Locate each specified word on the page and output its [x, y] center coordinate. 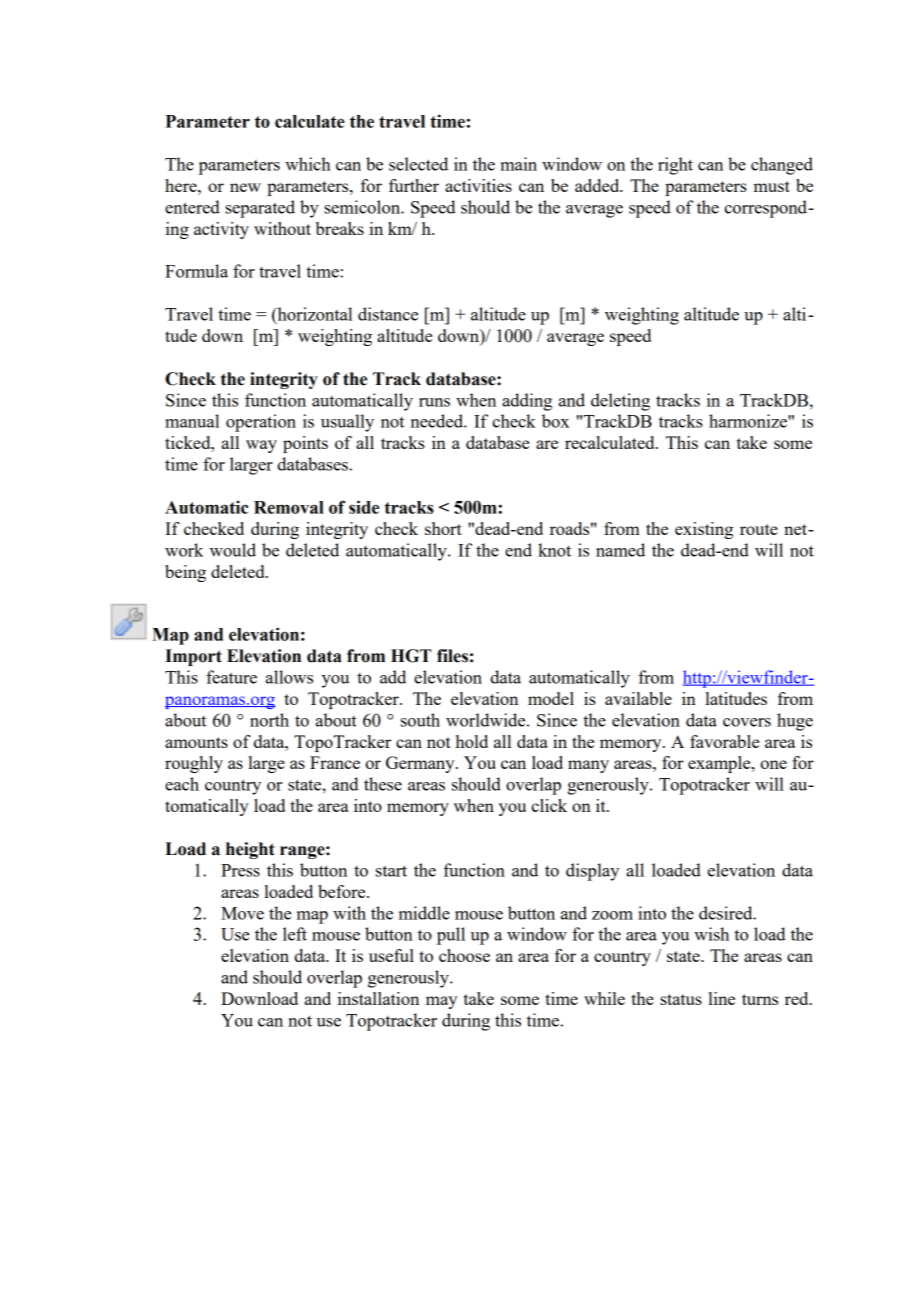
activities [478, 185]
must [771, 186]
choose [464, 955]
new [245, 187]
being [185, 573]
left [295, 934]
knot [554, 550]
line [722, 998]
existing [704, 530]
